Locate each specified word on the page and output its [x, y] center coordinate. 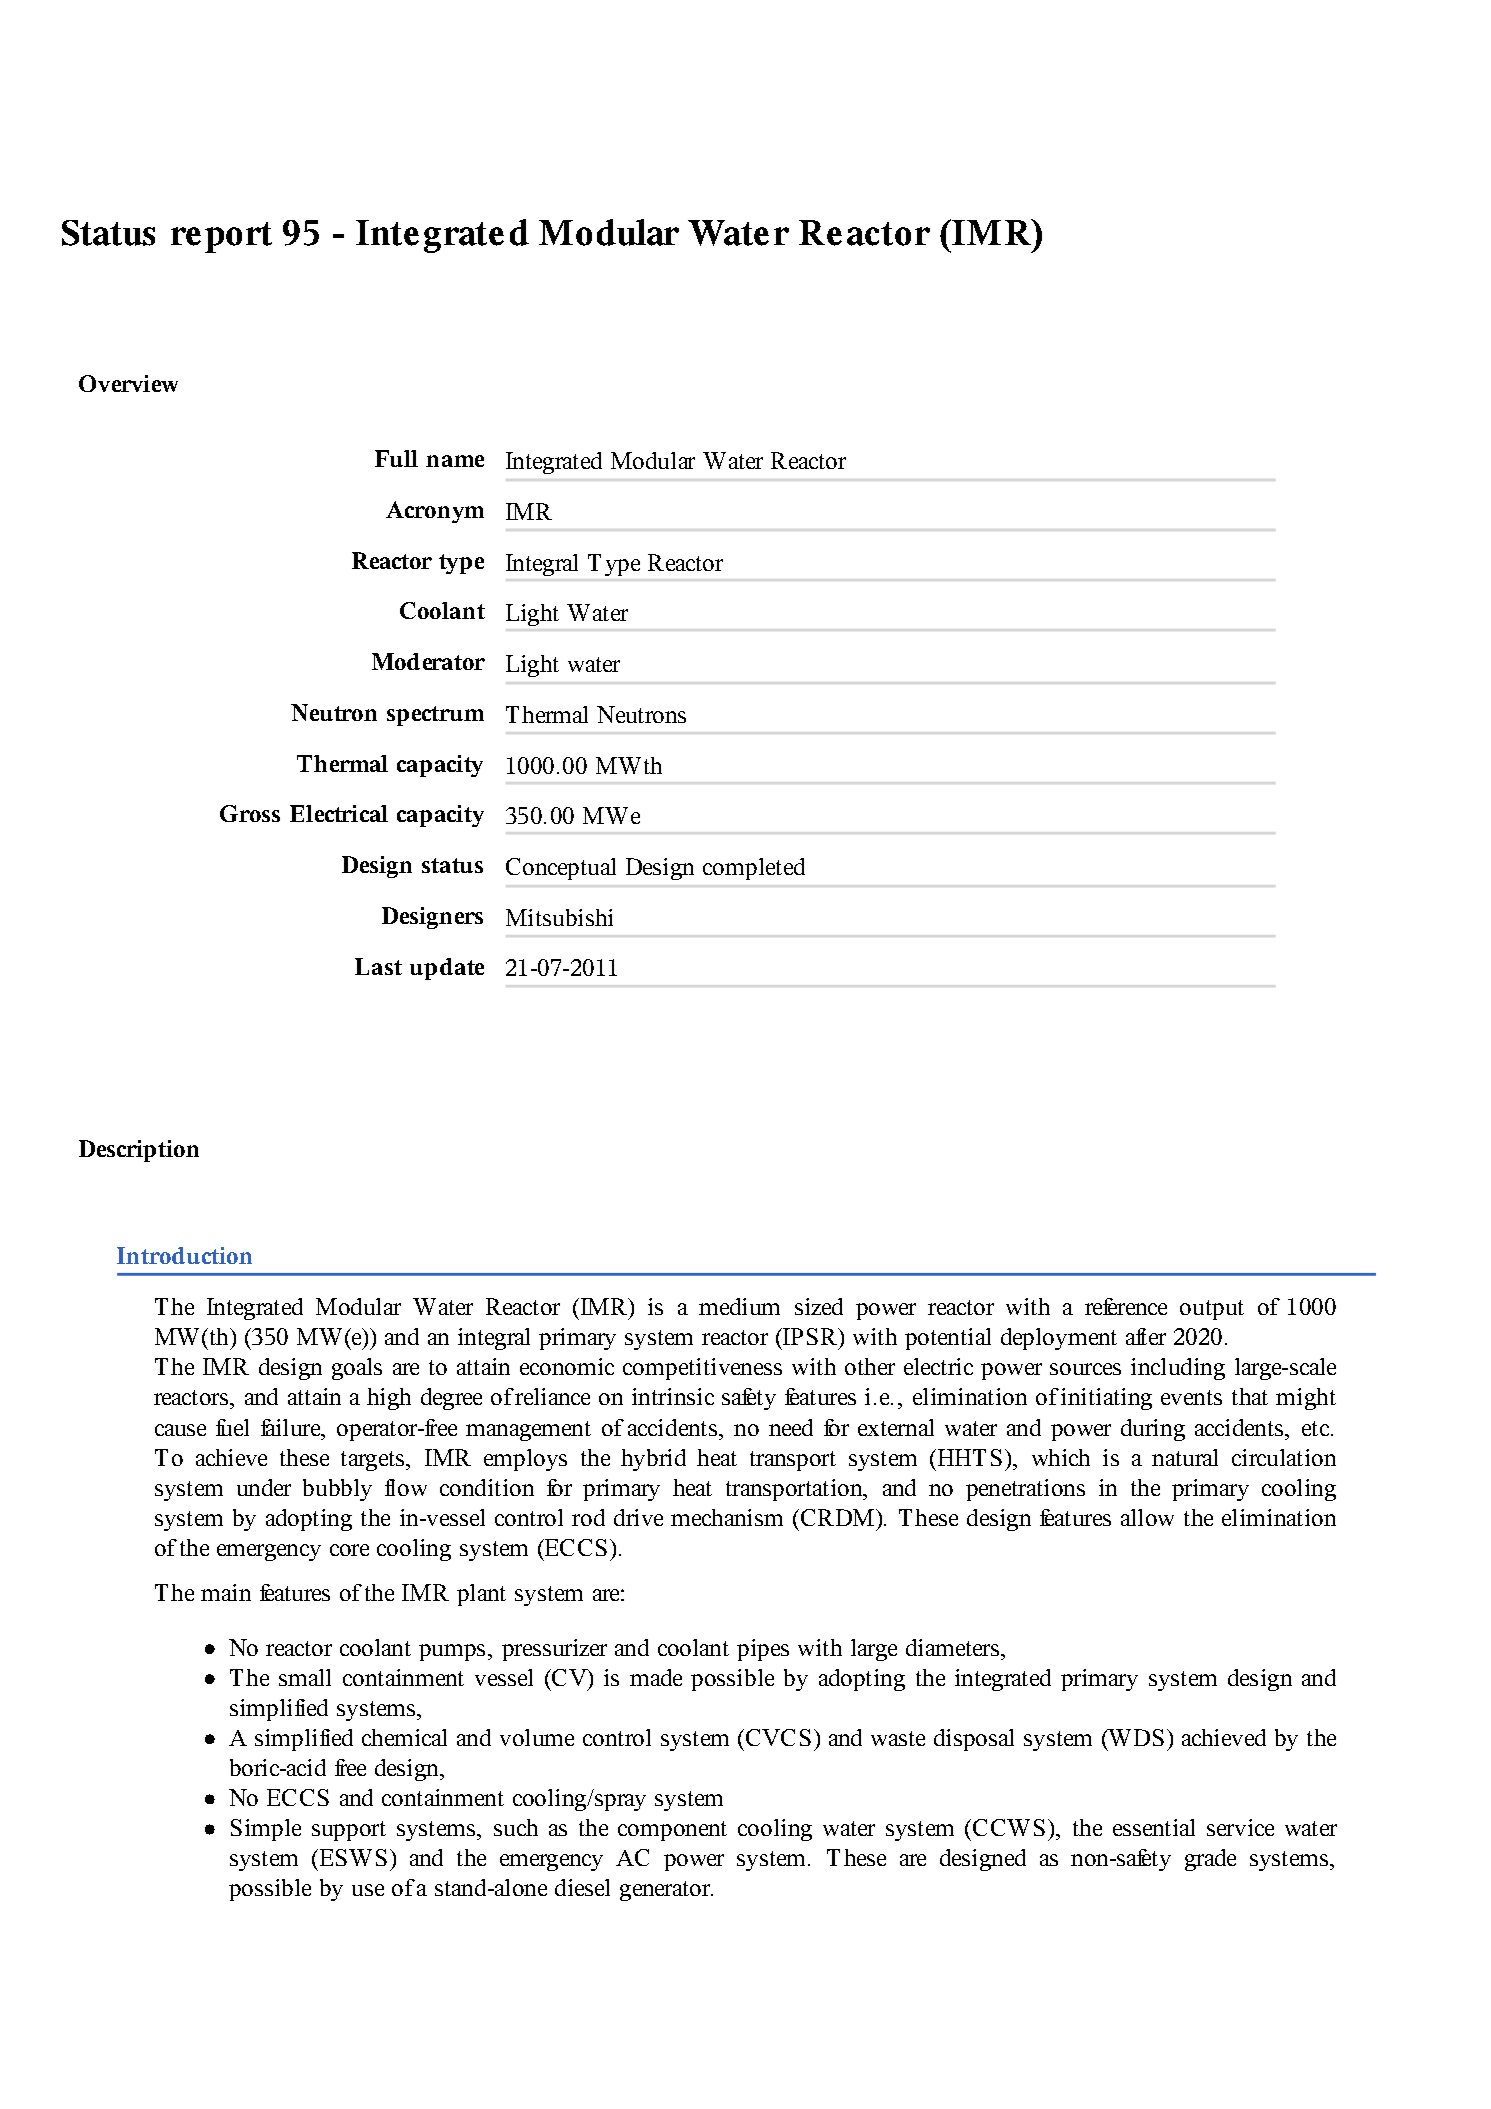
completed [754, 869]
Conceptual [561, 869]
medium [739, 1306]
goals [357, 1369]
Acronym [435, 512]
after [1146, 1336]
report [221, 237]
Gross [250, 813]
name [455, 461]
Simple [266, 1830]
